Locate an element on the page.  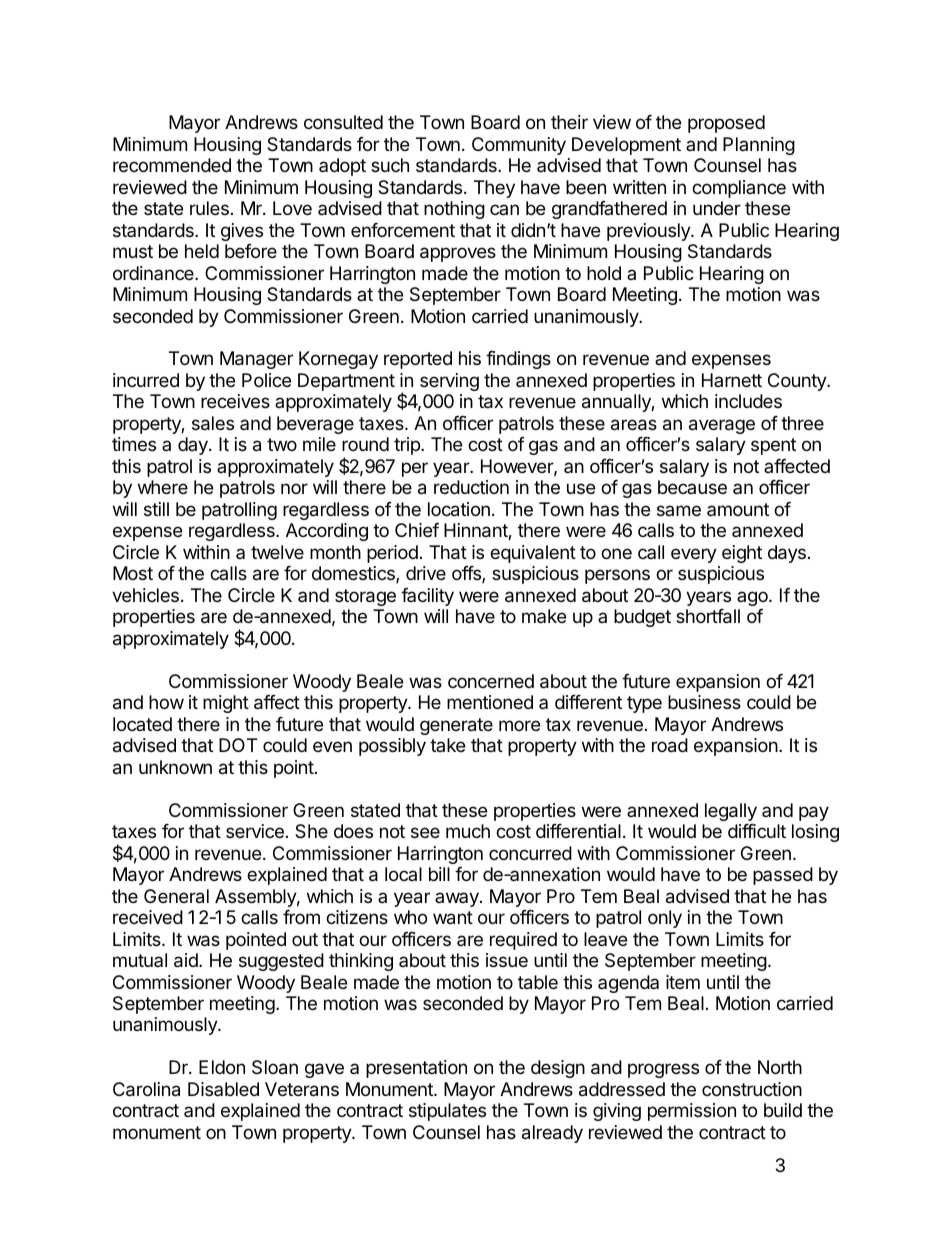
Disabled is located at coordinates (223, 1089).
